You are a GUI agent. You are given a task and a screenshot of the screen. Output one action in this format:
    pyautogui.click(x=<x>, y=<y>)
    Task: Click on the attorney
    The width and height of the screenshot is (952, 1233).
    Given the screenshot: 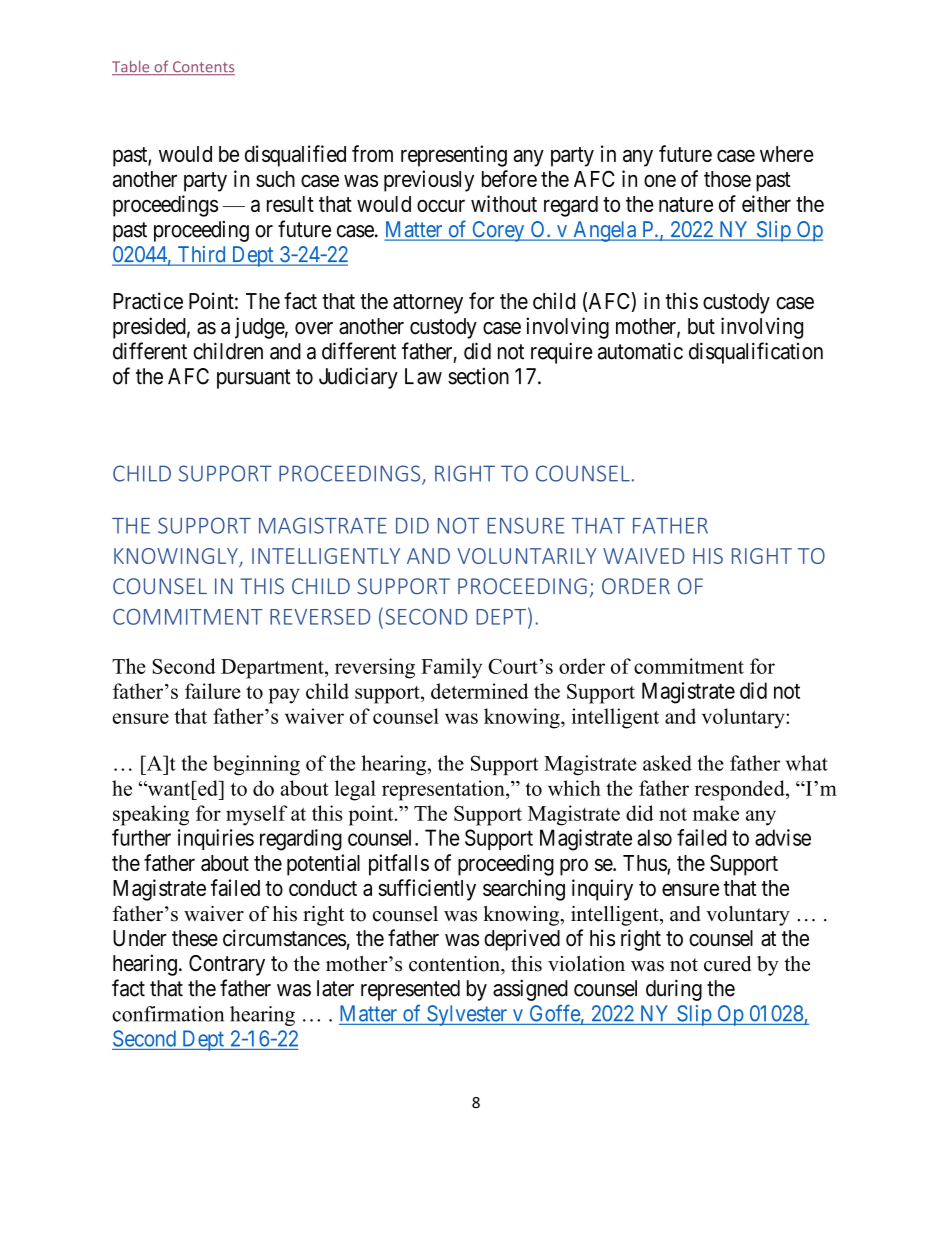 What is the action you would take?
    pyautogui.click(x=428, y=304)
